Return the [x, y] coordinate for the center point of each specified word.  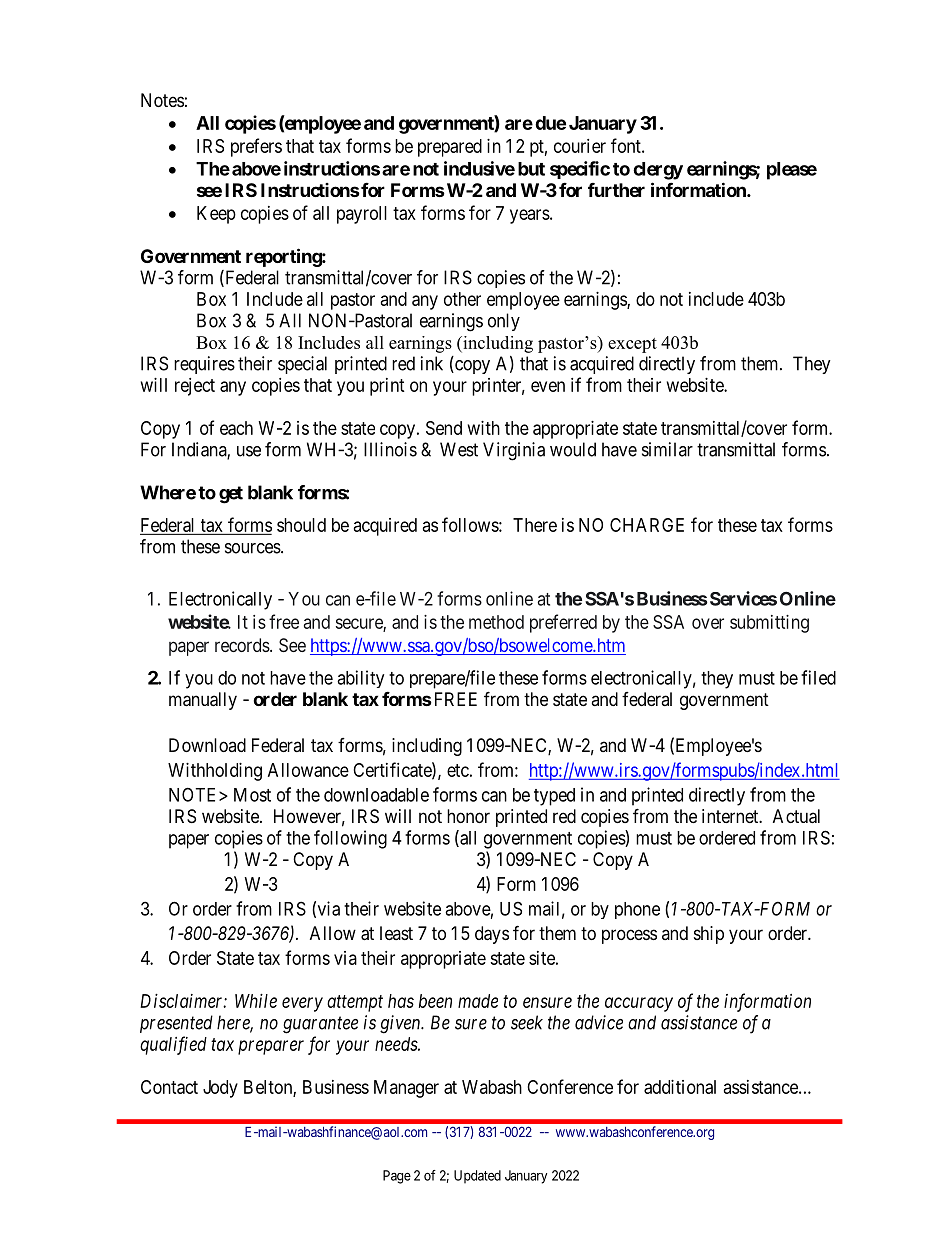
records [243, 645]
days [492, 935]
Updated [477, 1177]
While [256, 1001]
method [496, 622]
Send [444, 428]
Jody [220, 1089]
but [531, 169]
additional [680, 1087]
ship [709, 935]
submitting [769, 624]
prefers [256, 147]
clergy [658, 171]
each [236, 428]
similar [667, 449]
